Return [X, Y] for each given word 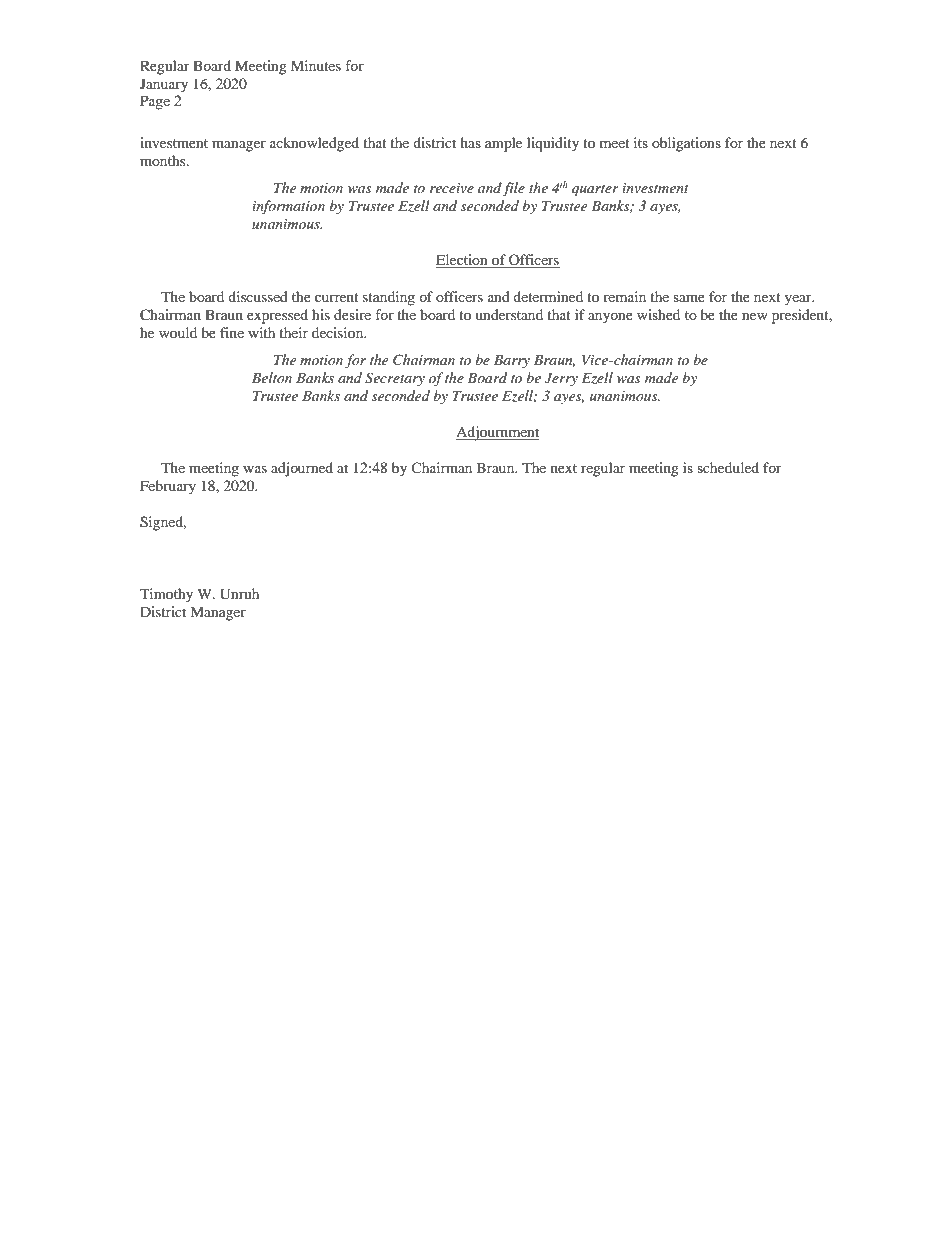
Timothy [166, 595]
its [641, 142]
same [689, 298]
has [470, 142]
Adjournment [497, 433]
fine [232, 332]
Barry [512, 361]
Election [463, 261]
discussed [258, 296]
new [755, 316]
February [168, 487]
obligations [686, 144]
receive [452, 188]
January [164, 85]
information [288, 207]
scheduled [728, 467]
